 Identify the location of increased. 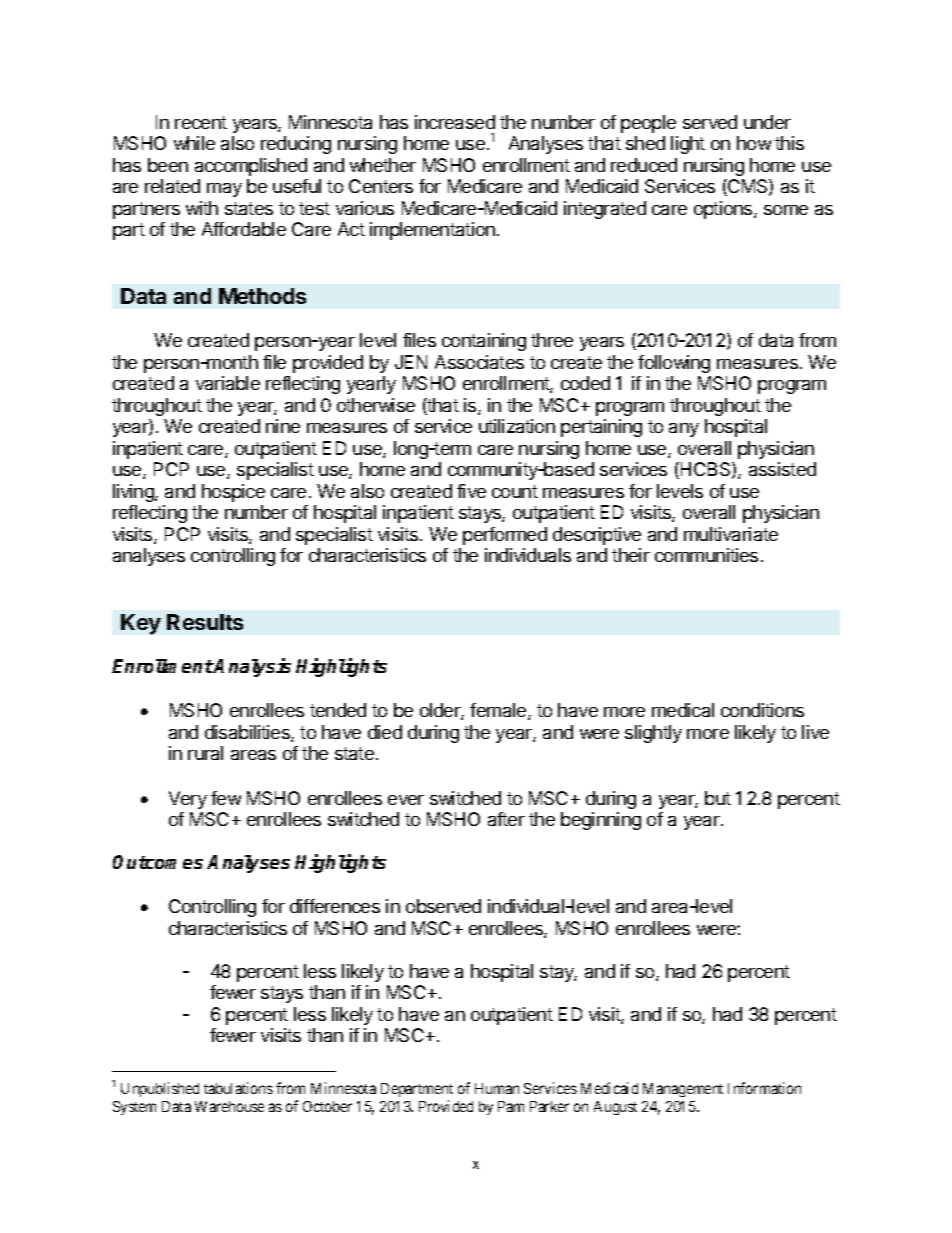
(455, 122).
